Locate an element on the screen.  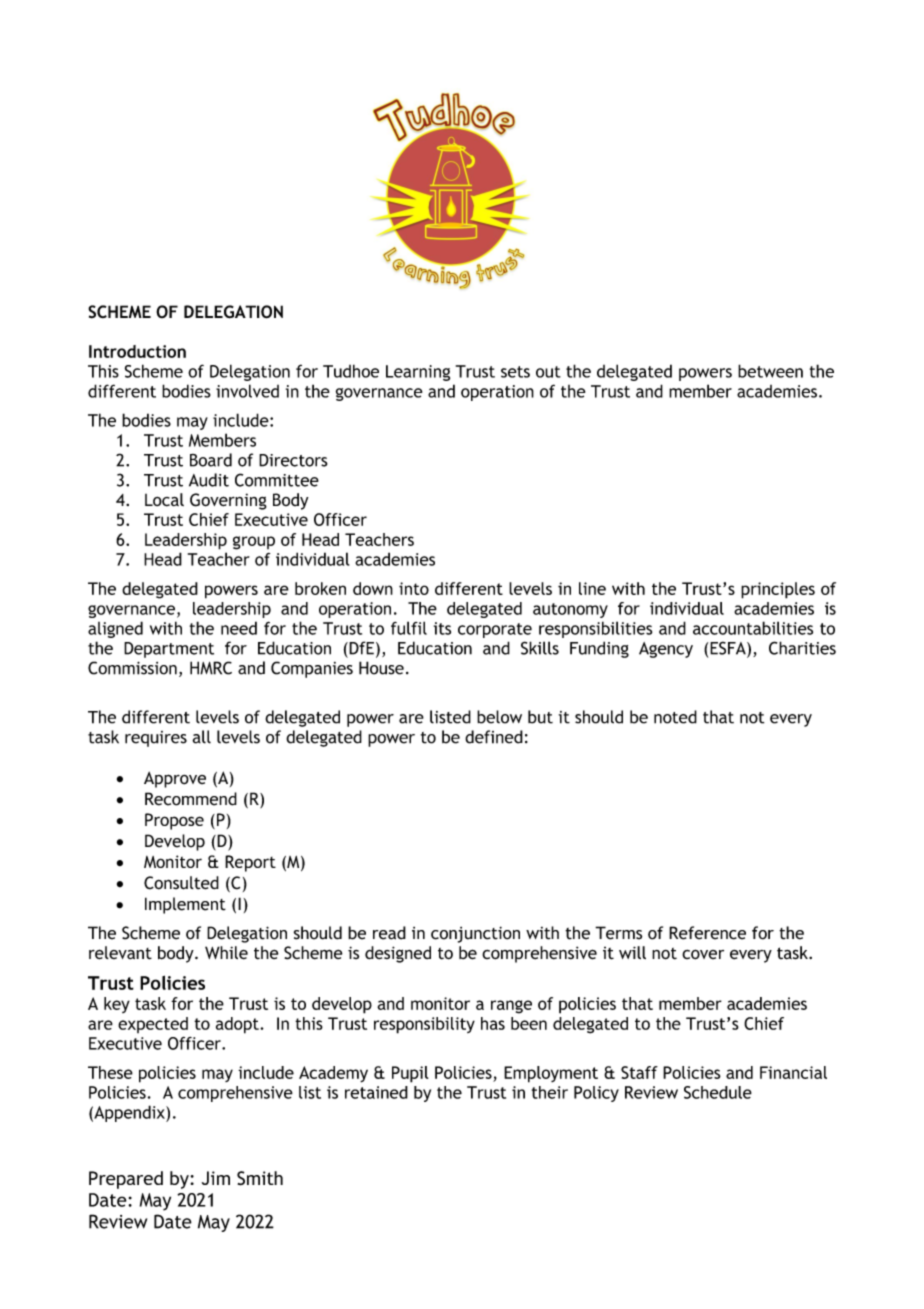
into is located at coordinates (414, 588).
